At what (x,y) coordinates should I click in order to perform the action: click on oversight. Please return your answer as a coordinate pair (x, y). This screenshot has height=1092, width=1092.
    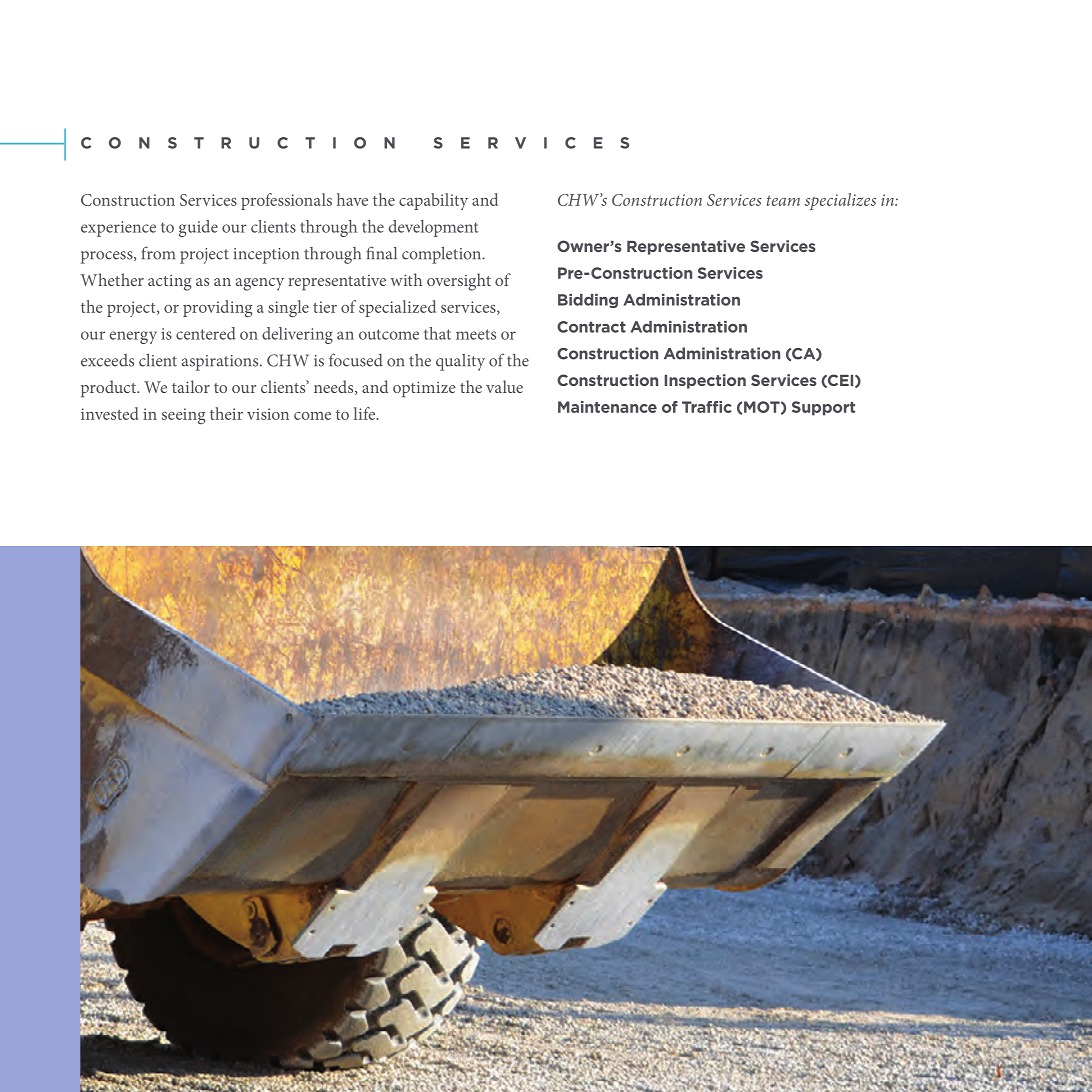
    Looking at the image, I should click on (459, 282).
